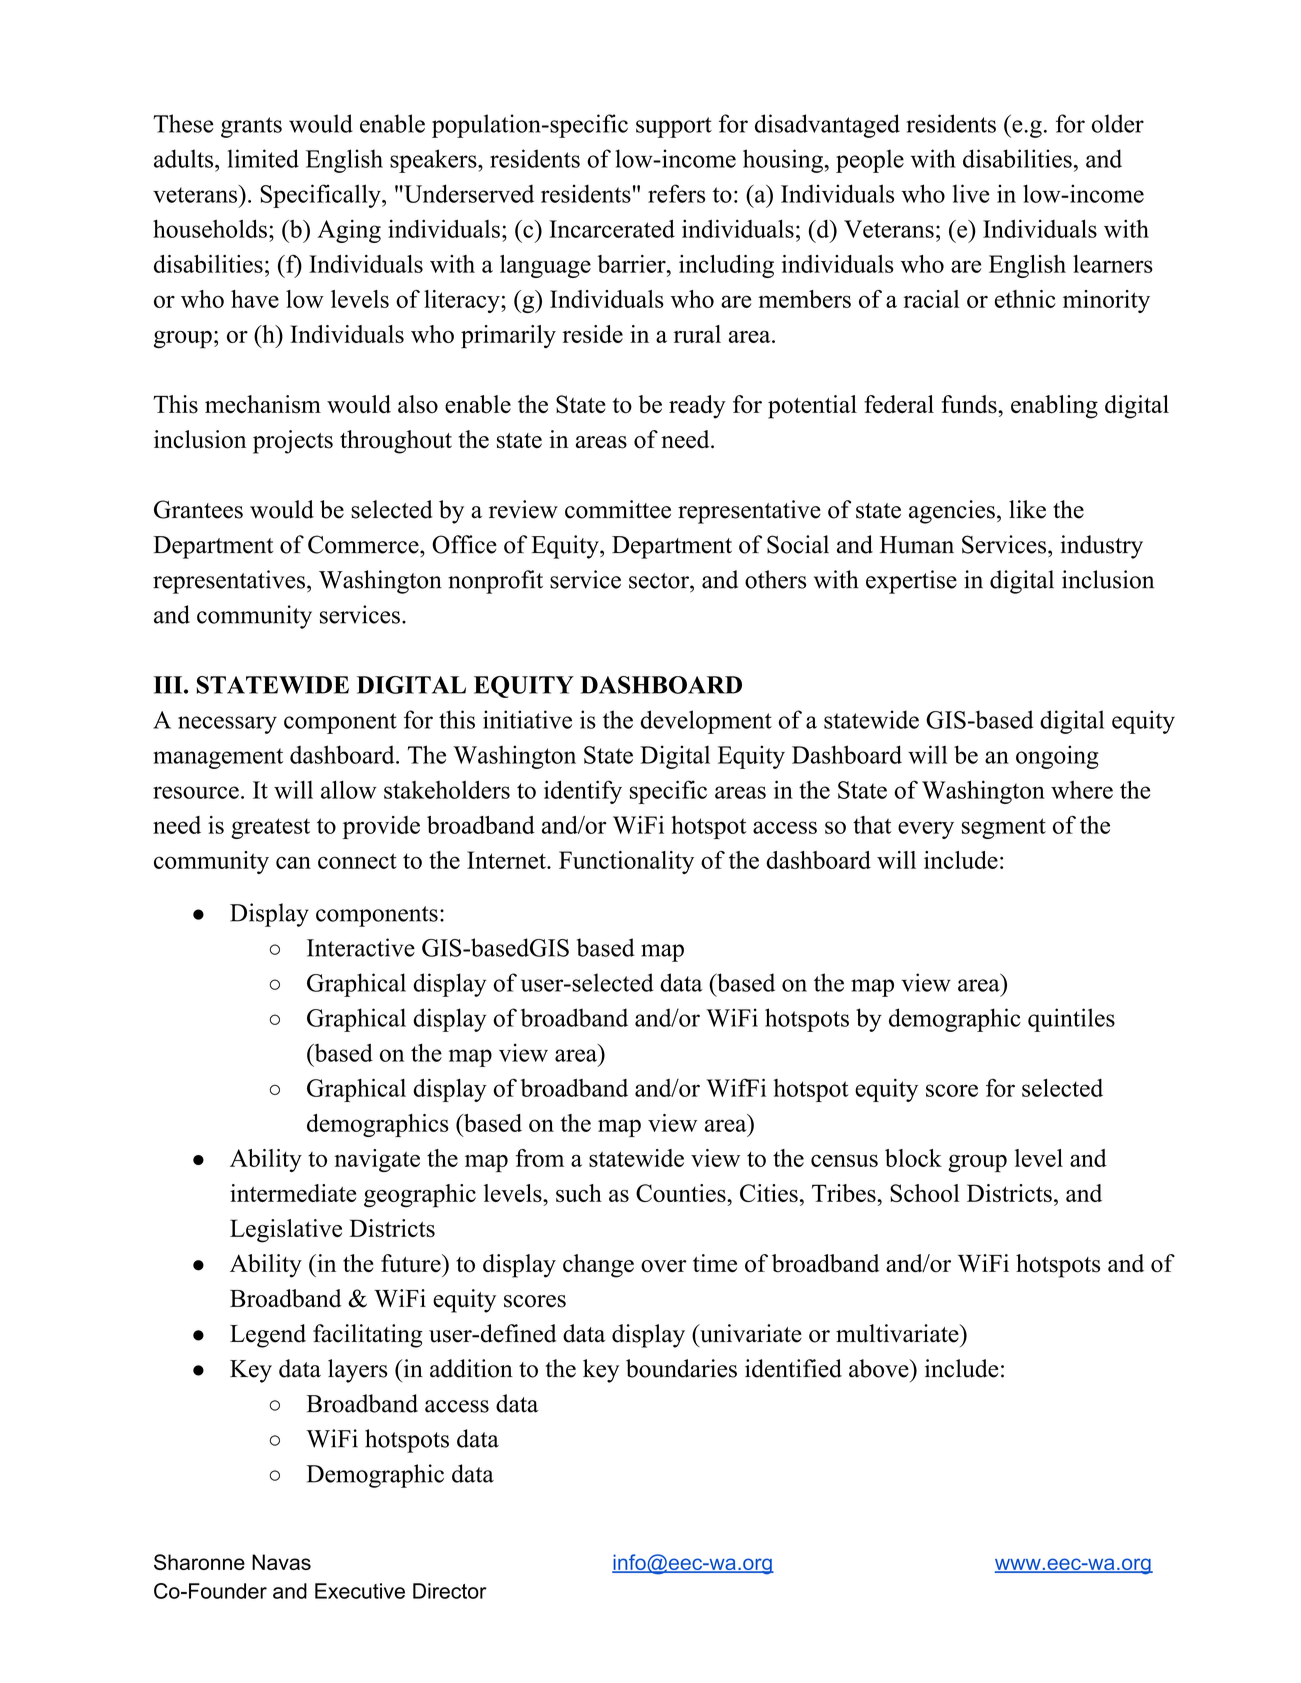  Describe the element at coordinates (697, 407) in the page. I see `ready` at that location.
